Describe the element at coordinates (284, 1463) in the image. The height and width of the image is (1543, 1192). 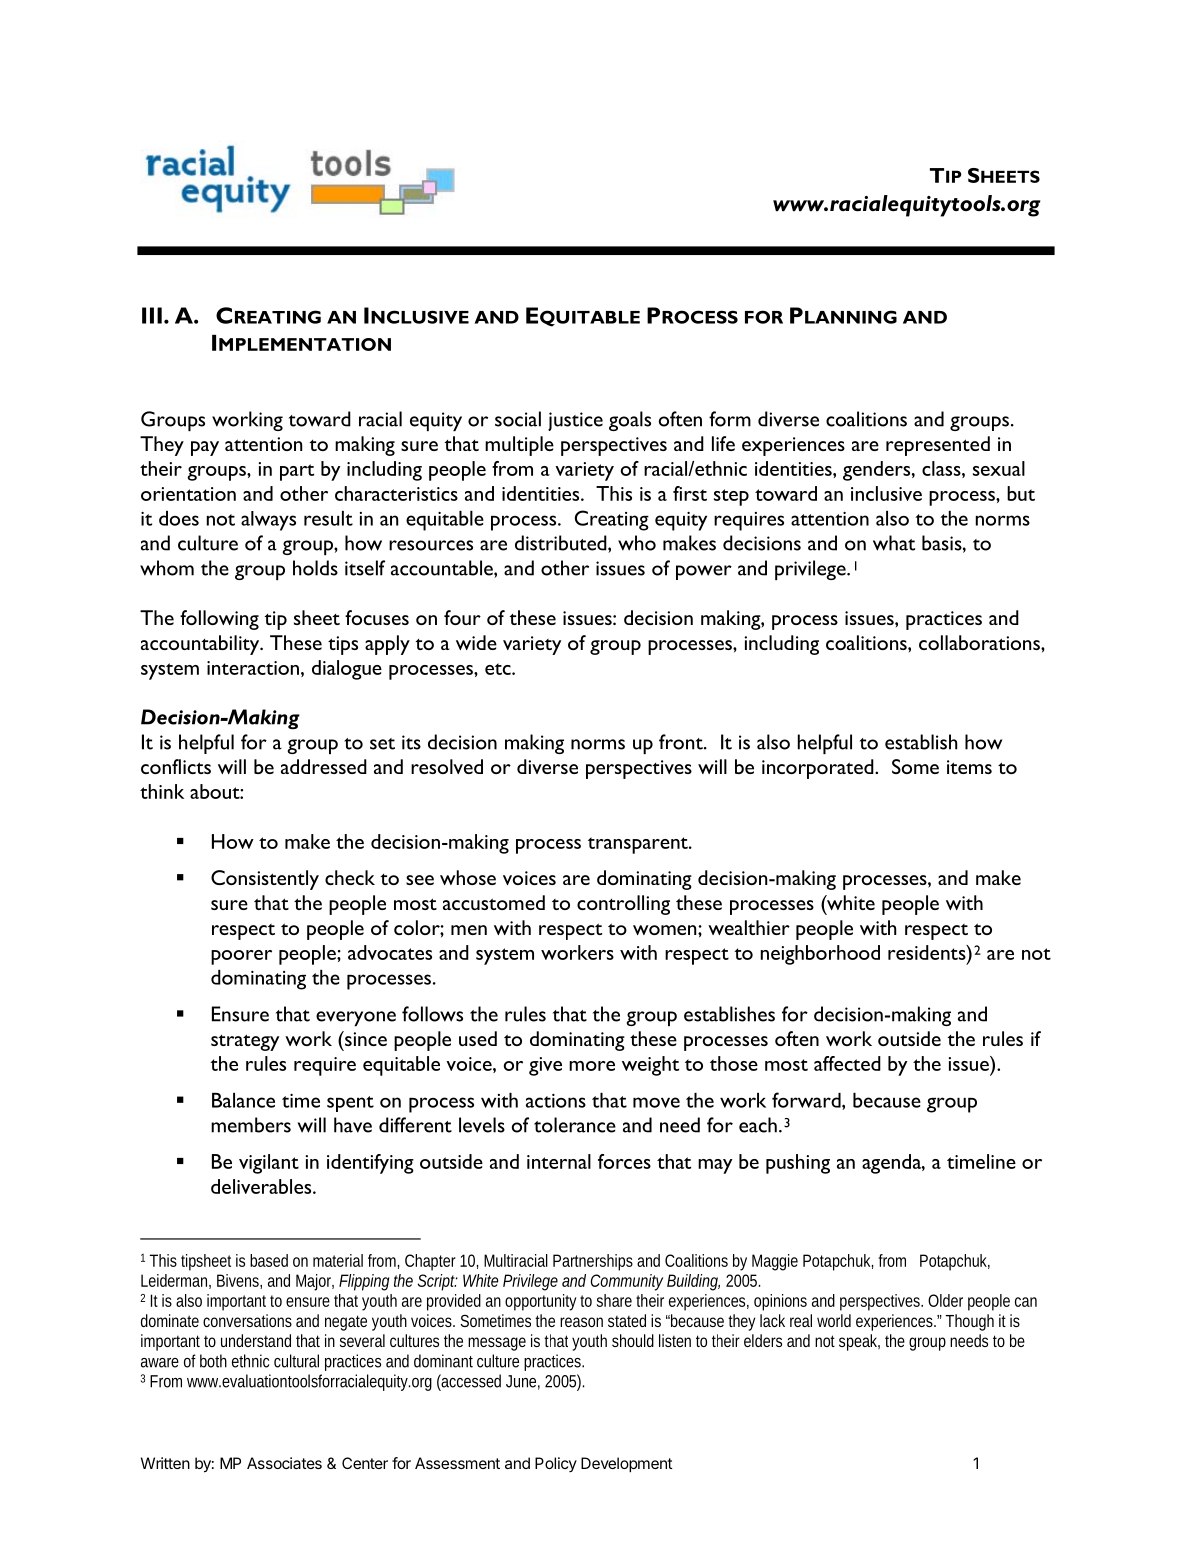
I see `Associates` at that location.
